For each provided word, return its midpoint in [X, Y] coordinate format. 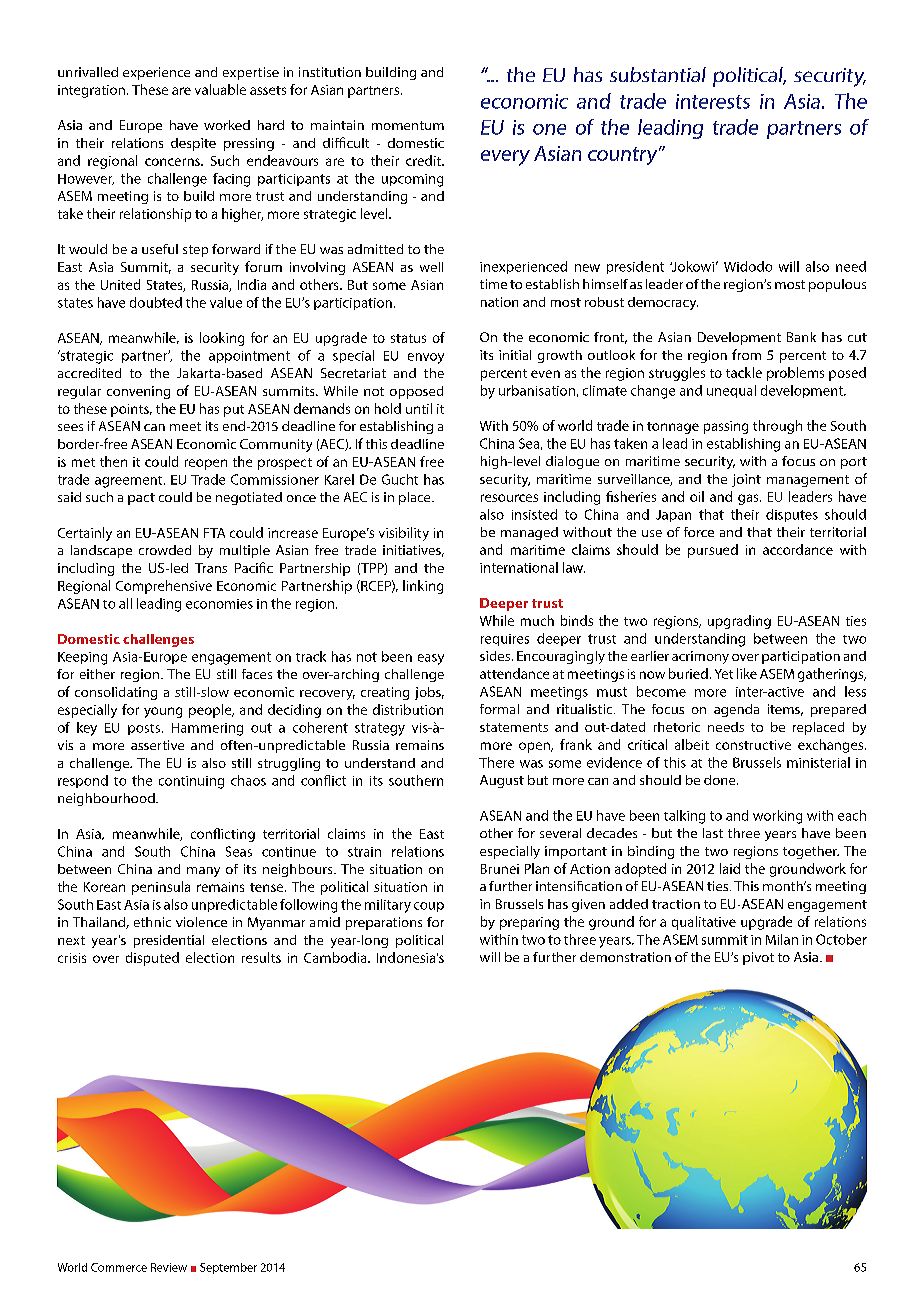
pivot [758, 958]
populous [837, 285]
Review [169, 1267]
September [228, 1268]
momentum [408, 125]
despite [193, 144]
